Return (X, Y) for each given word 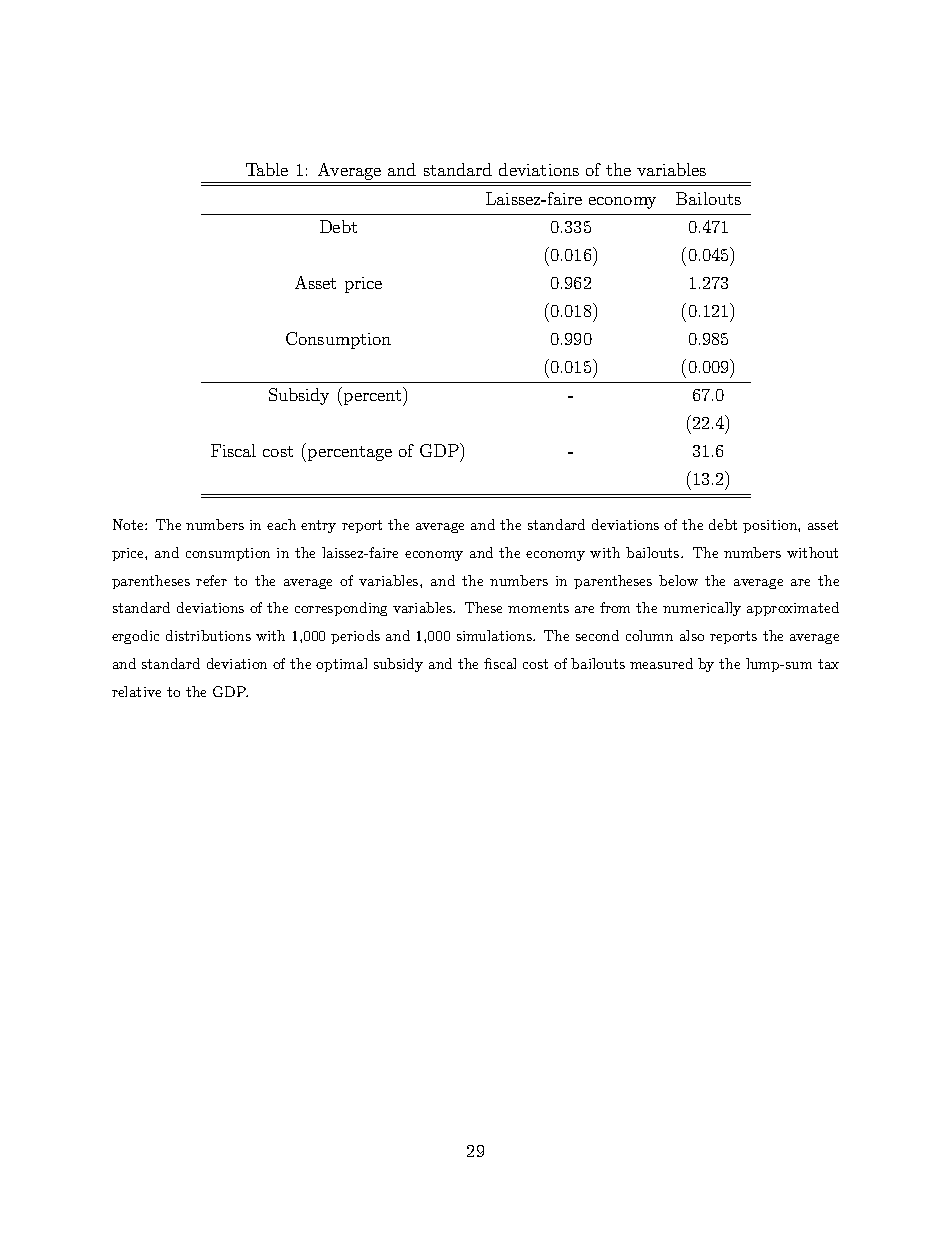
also (692, 635)
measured (661, 663)
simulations (495, 635)
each (281, 524)
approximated (793, 609)
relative (136, 691)
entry (318, 526)
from (615, 607)
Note (129, 524)
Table (267, 169)
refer (211, 580)
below (678, 580)
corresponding (341, 609)
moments (538, 608)
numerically (702, 609)
